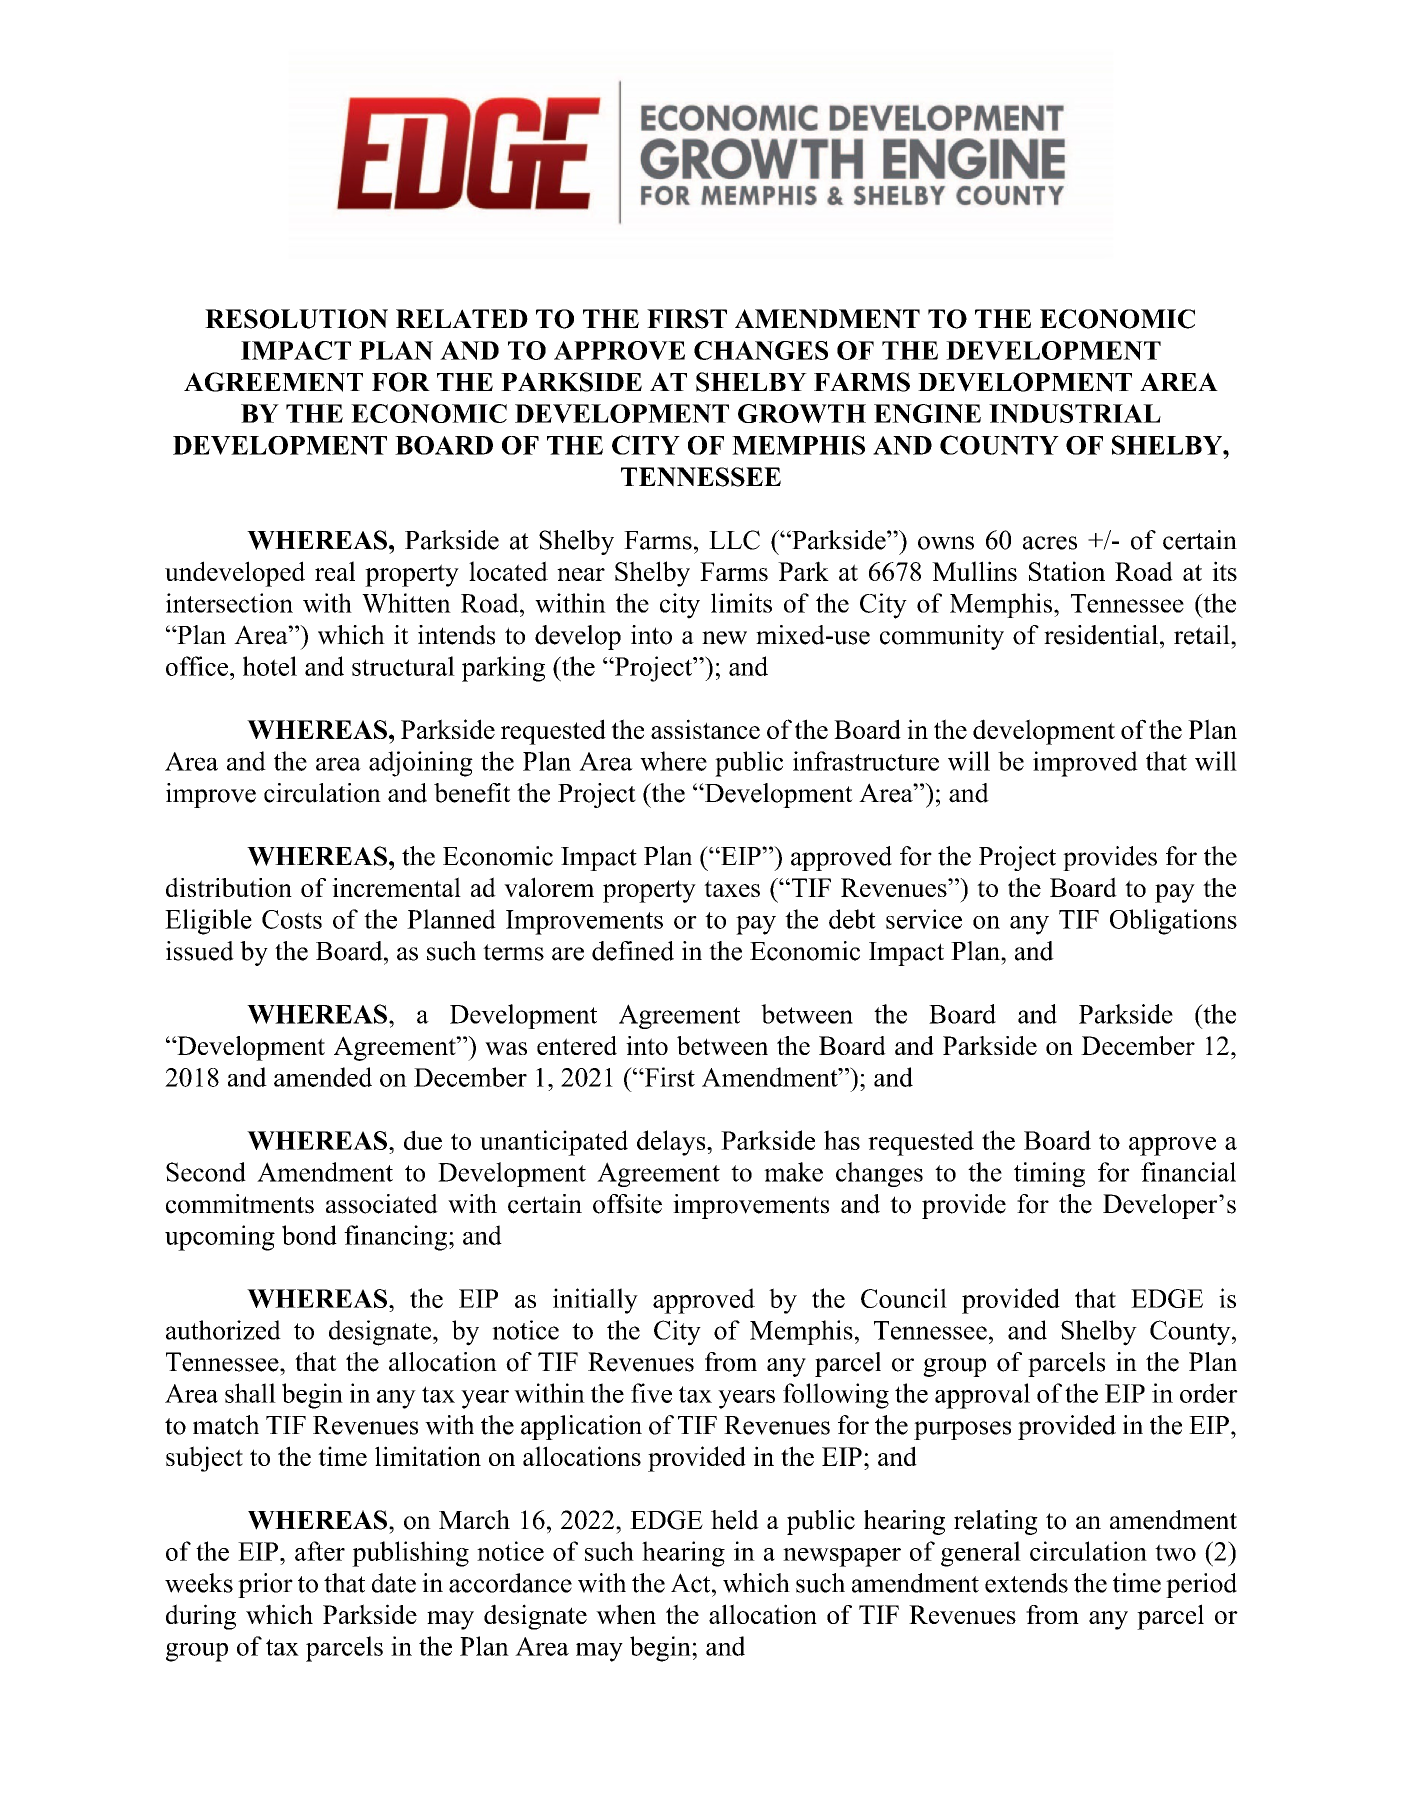 This image has width=1402, height=1814. What do you see at coordinates (1026, 1583) in the image?
I see `extends` at bounding box center [1026, 1583].
